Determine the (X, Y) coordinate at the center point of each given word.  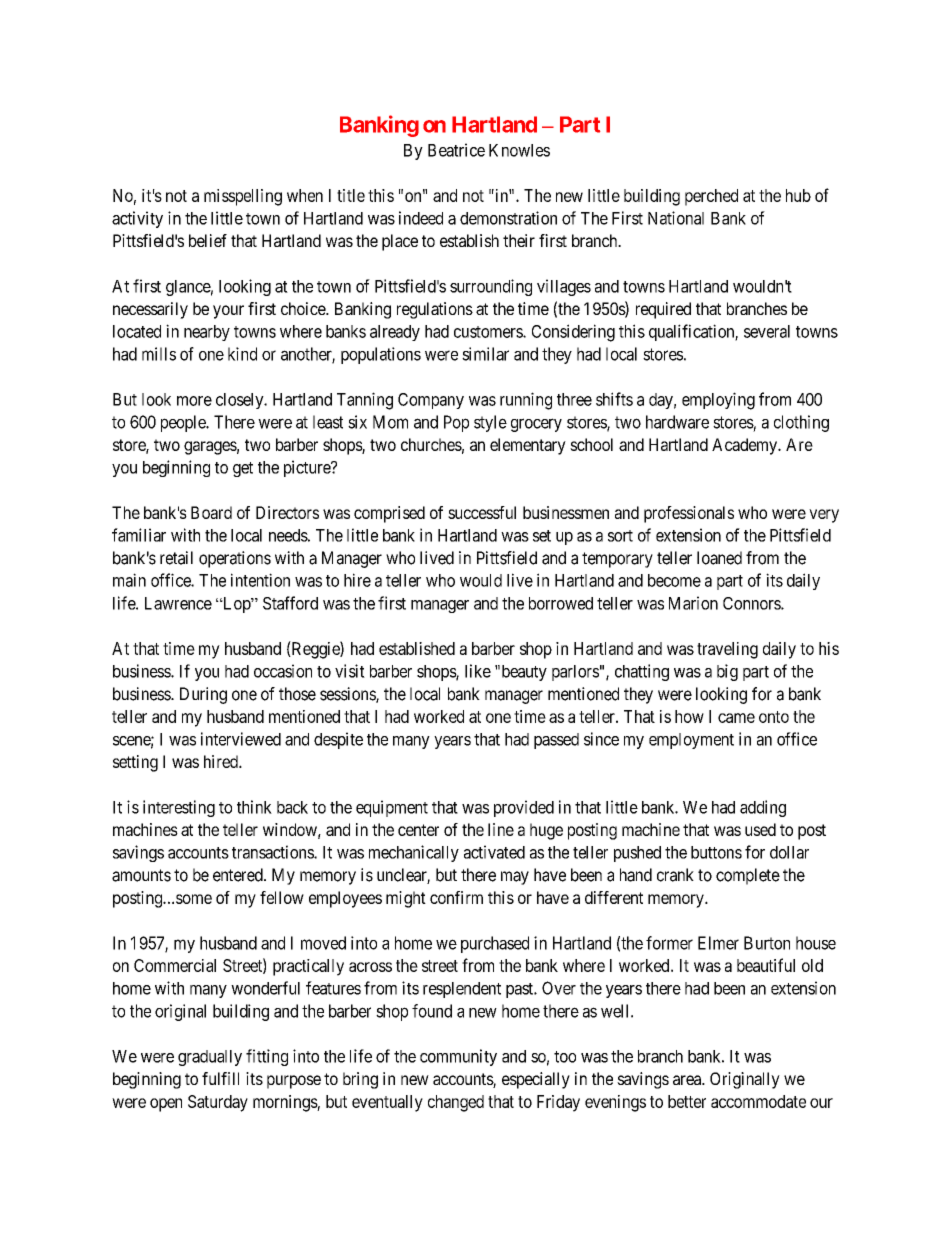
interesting (179, 808)
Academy (745, 446)
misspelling (243, 197)
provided (524, 808)
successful (482, 512)
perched (711, 197)
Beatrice (456, 150)
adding (763, 808)
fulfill (220, 1078)
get (243, 469)
